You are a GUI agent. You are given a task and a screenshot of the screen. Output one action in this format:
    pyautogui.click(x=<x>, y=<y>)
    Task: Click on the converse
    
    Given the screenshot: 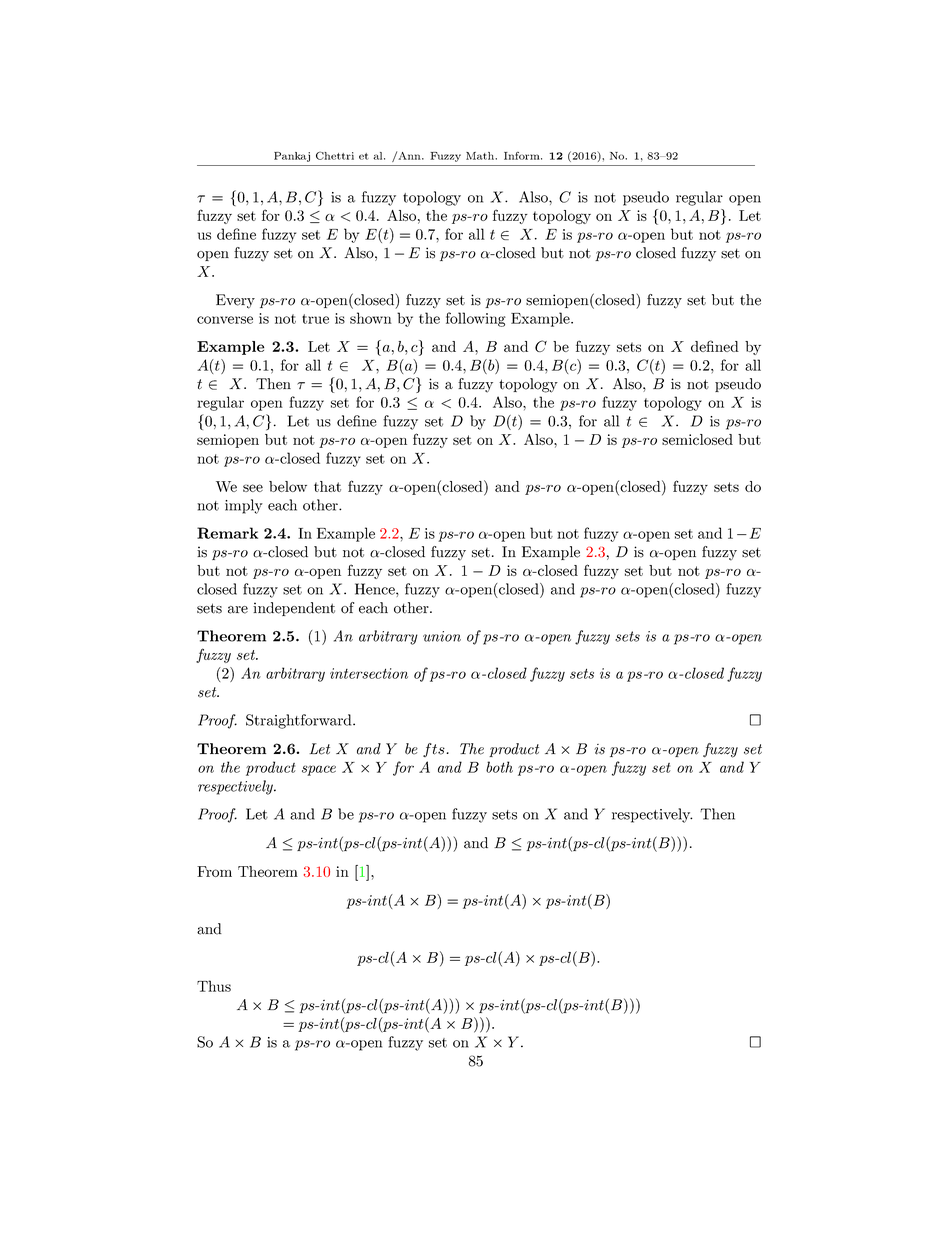 What is the action you would take?
    pyautogui.click(x=225, y=320)
